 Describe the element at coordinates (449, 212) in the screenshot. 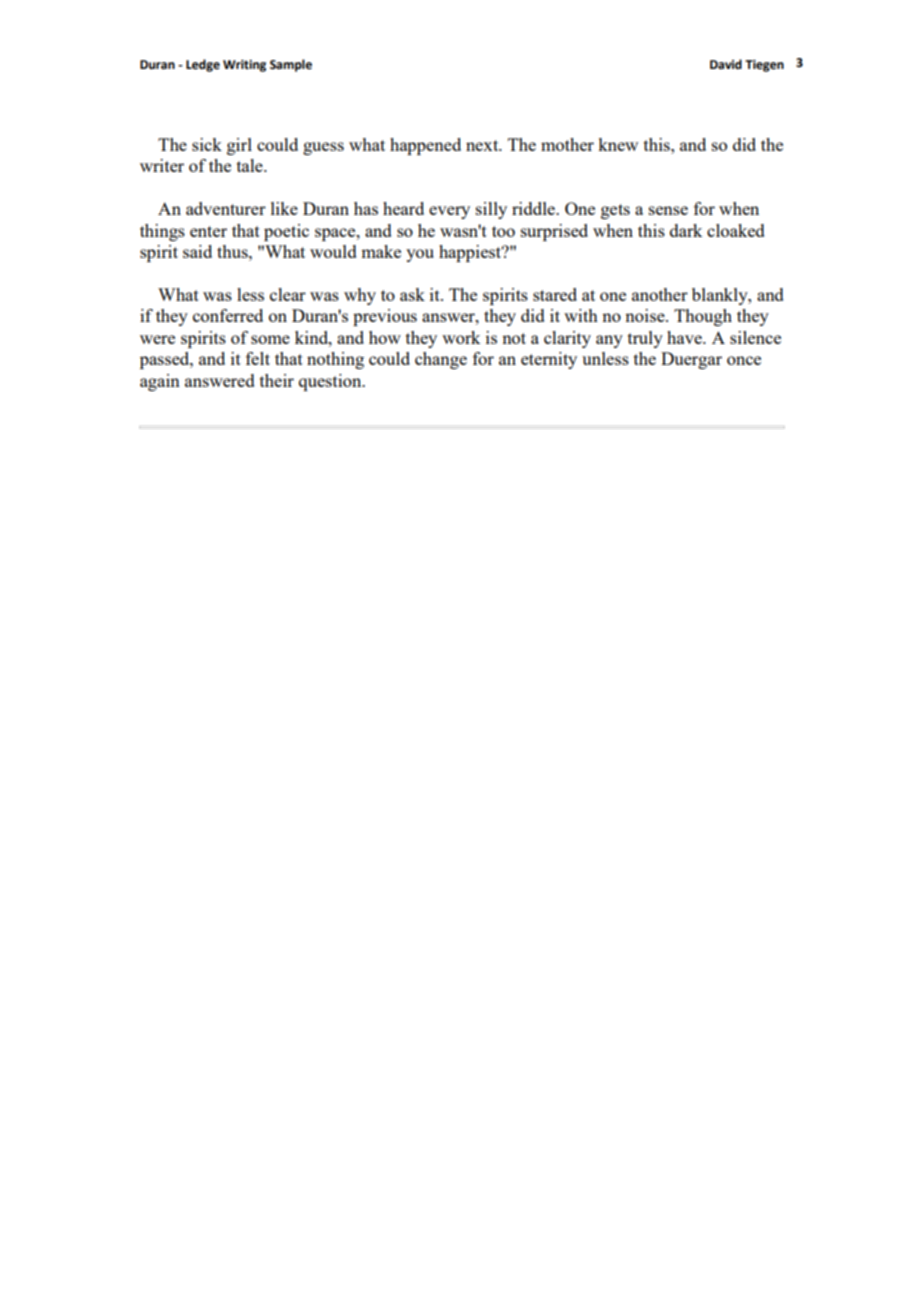

I see `every` at that location.
